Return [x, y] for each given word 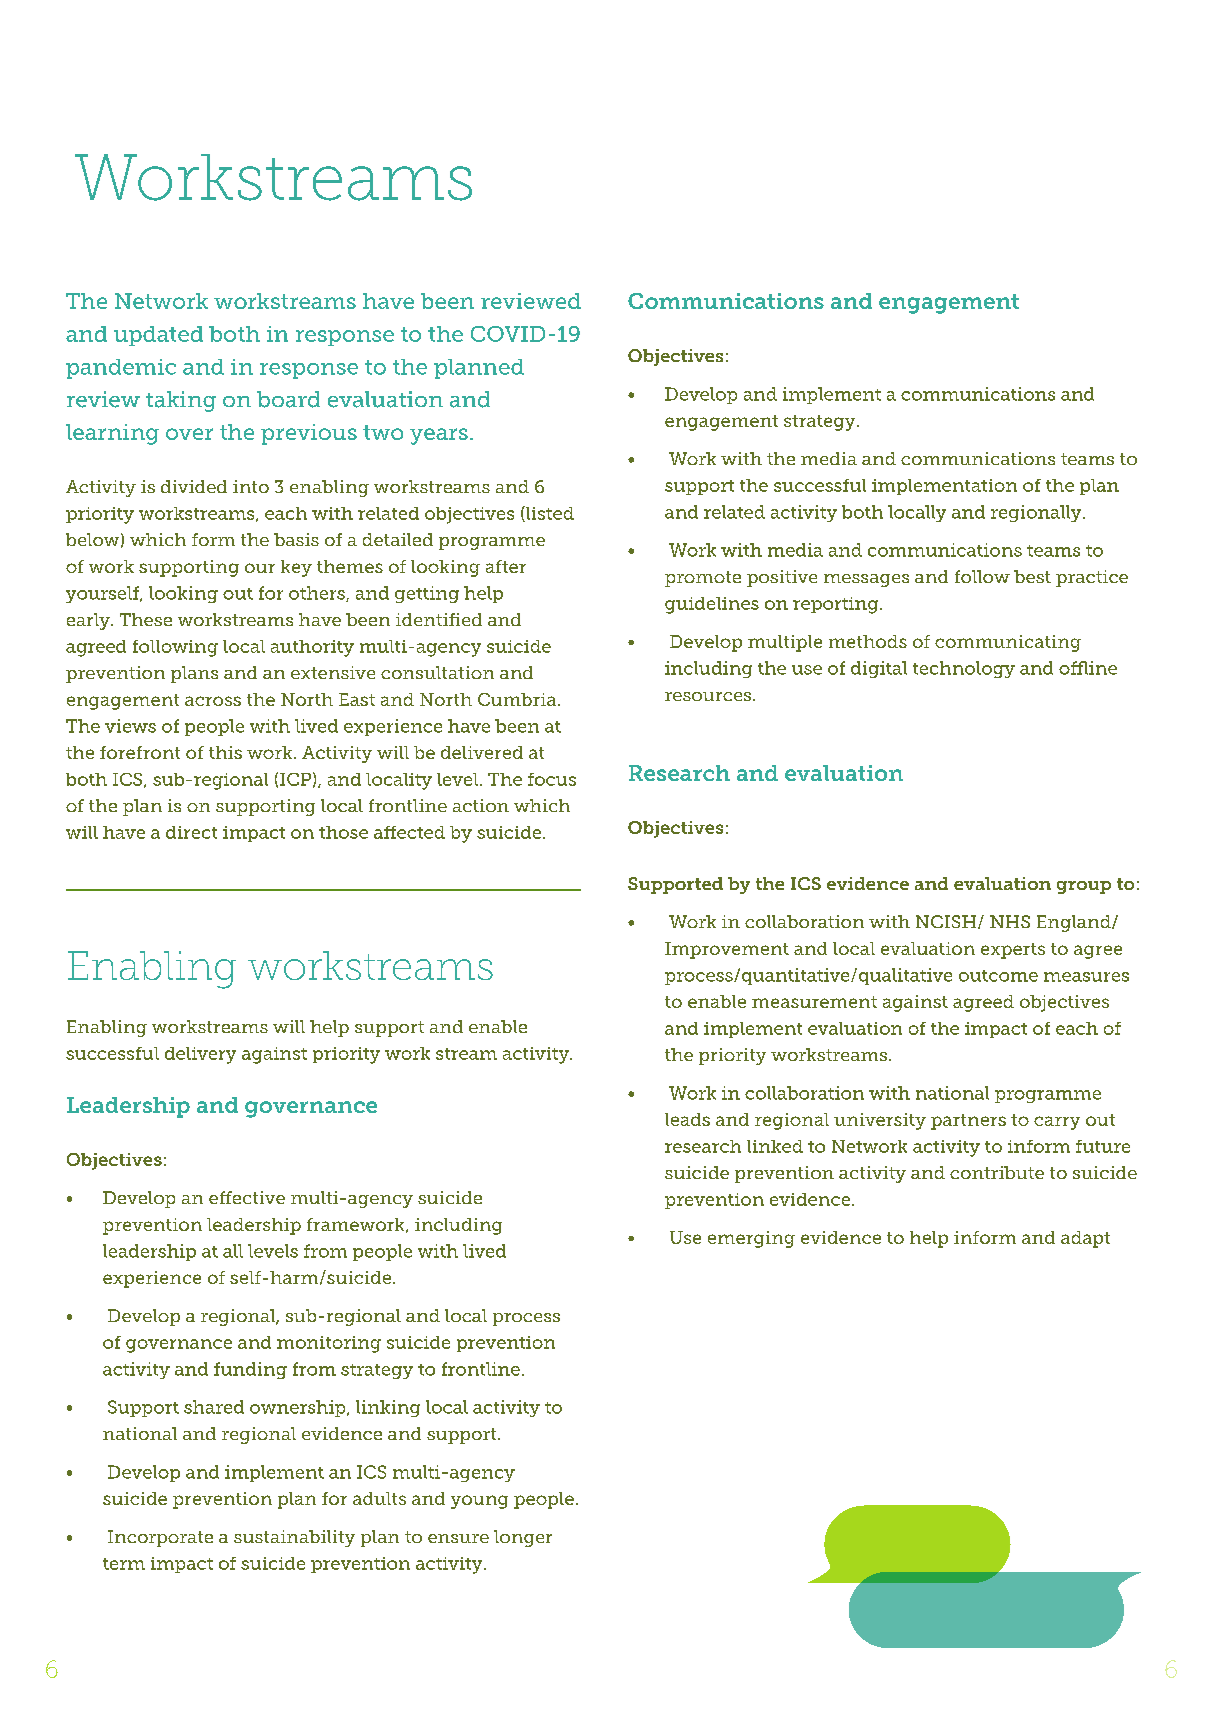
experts [1013, 951]
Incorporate [160, 1538]
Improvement [727, 950]
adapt [1085, 1239]
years [439, 436]
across [213, 701]
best [1032, 576]
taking [181, 401]
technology [964, 669]
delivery [200, 1055]
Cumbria [518, 699]
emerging [751, 1239]
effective [247, 1197]
